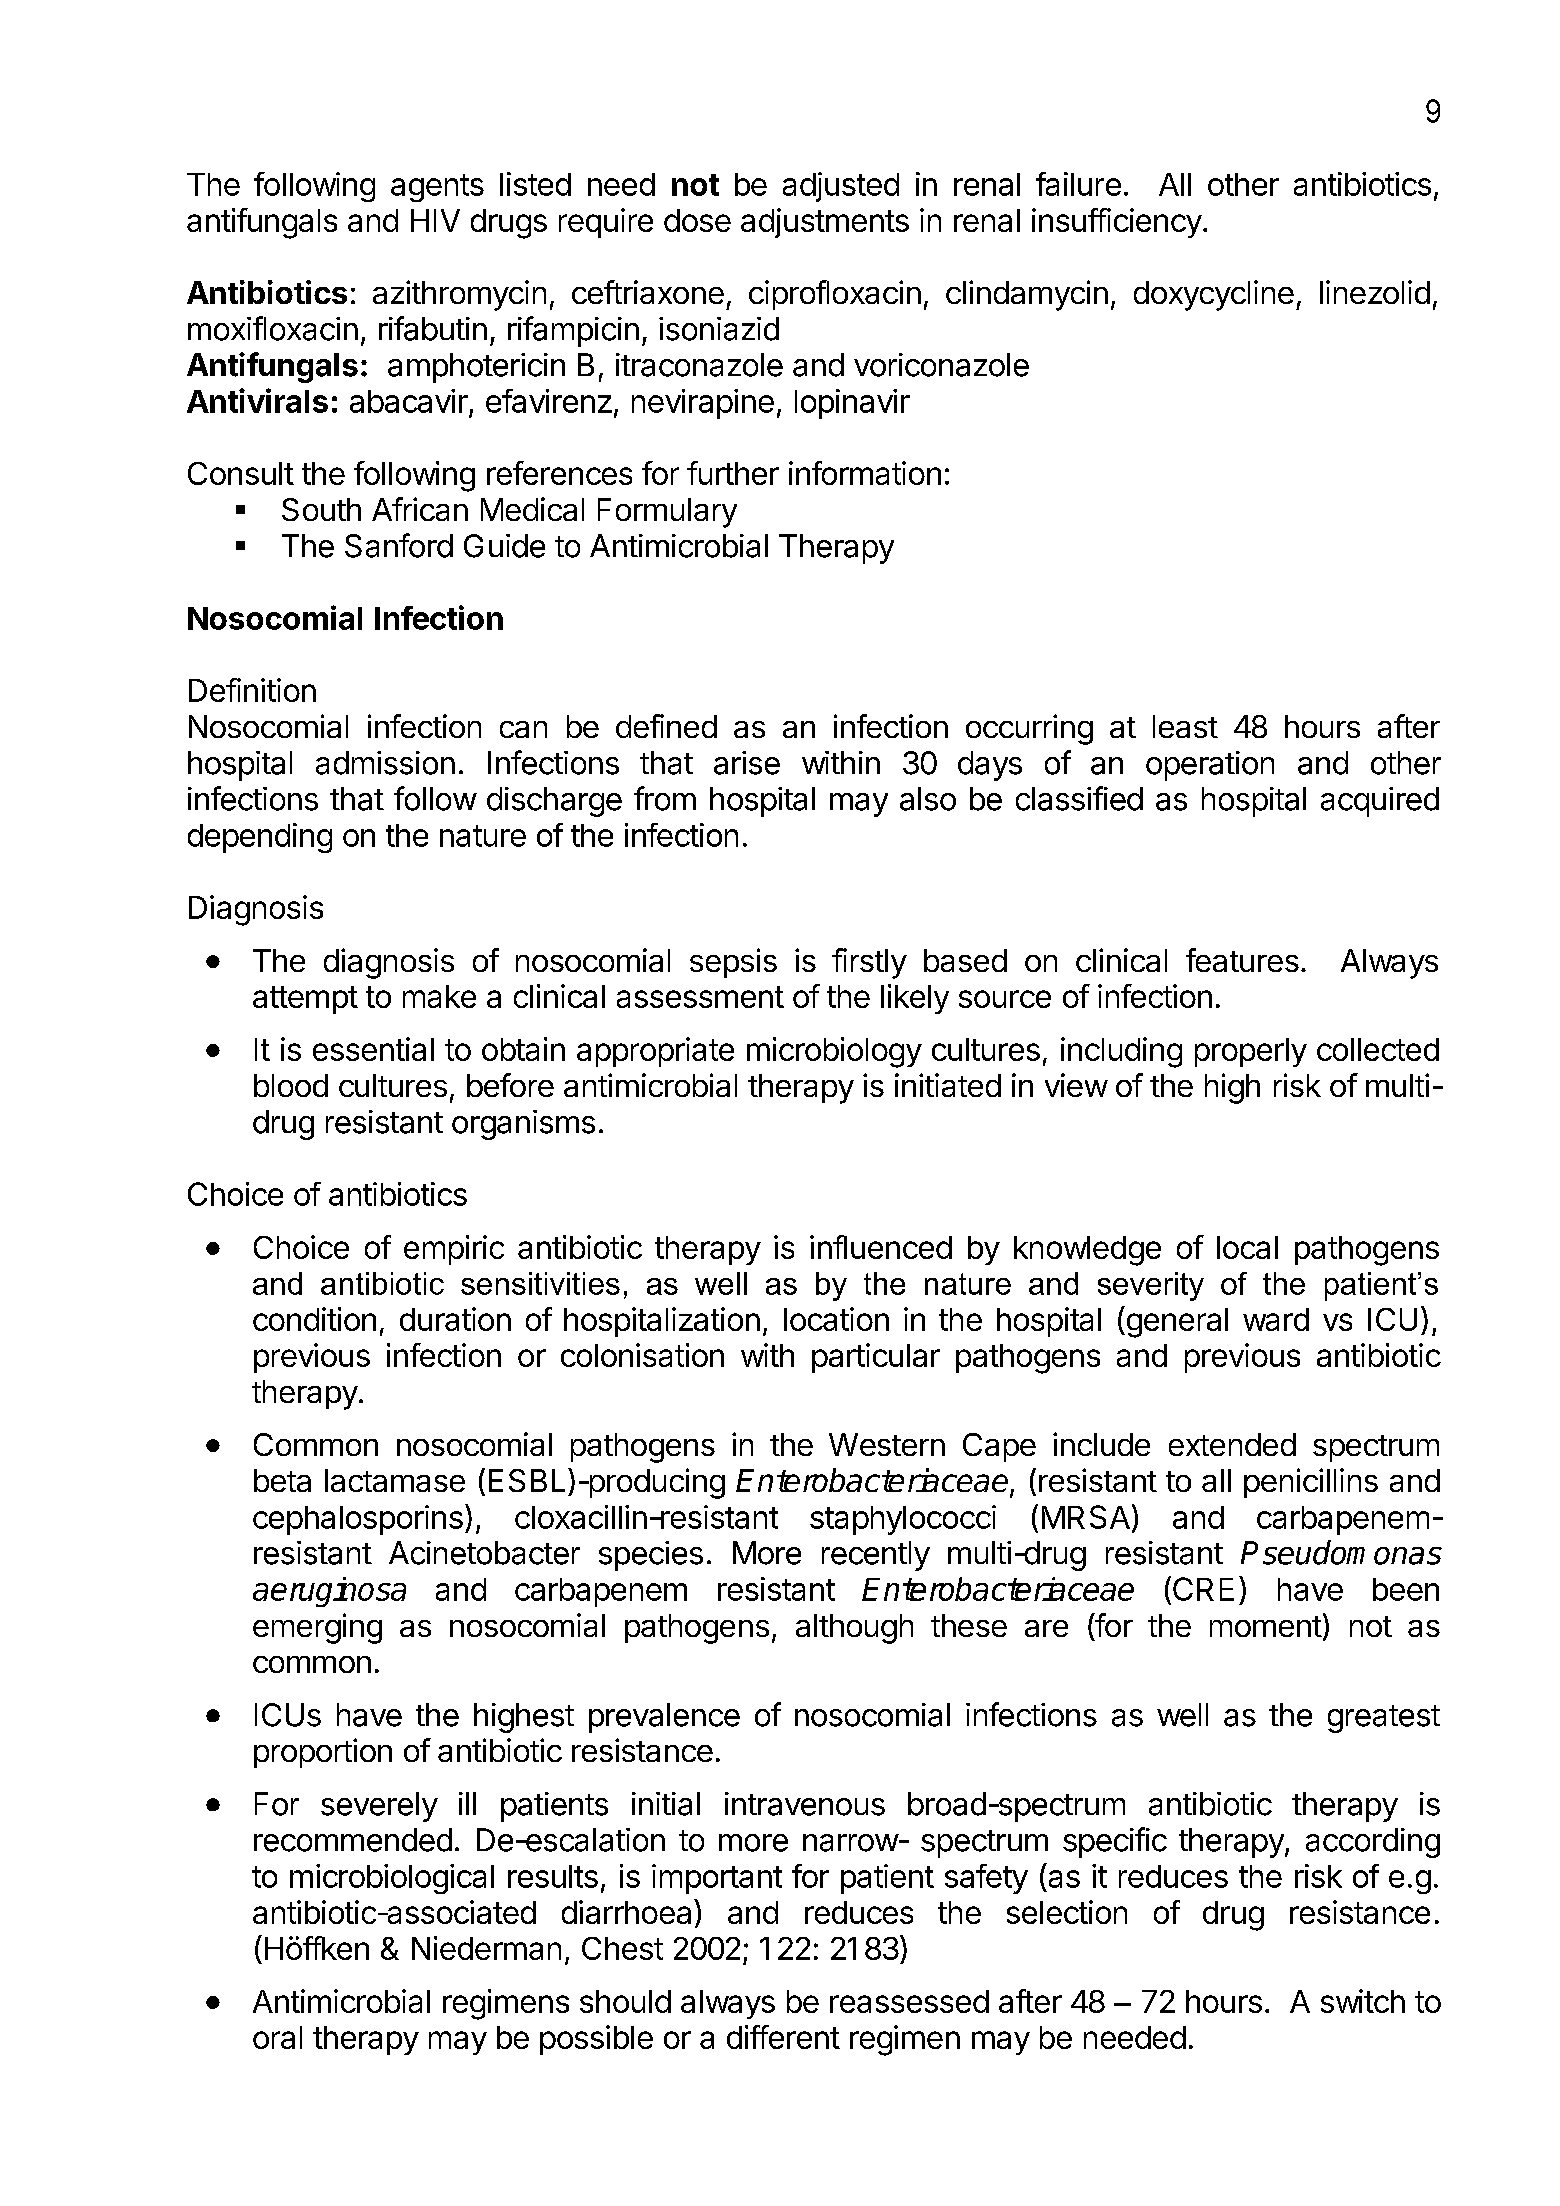 The image size is (1560, 2206). Describe the element at coordinates (825, 223) in the screenshot. I see `adjustments` at that location.
